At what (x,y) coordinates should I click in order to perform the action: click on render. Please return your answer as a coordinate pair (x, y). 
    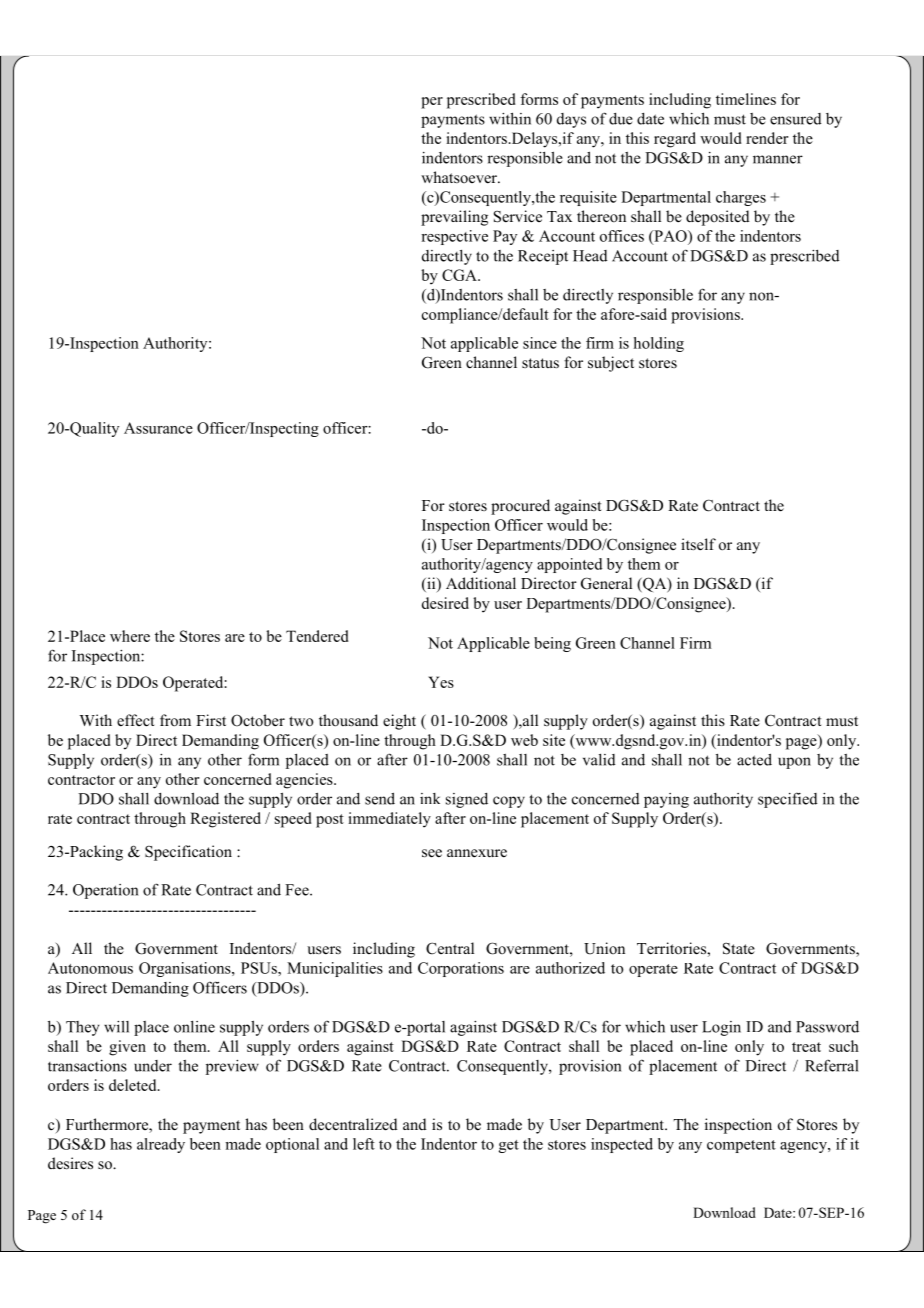
    Looking at the image, I should click on (767, 138).
